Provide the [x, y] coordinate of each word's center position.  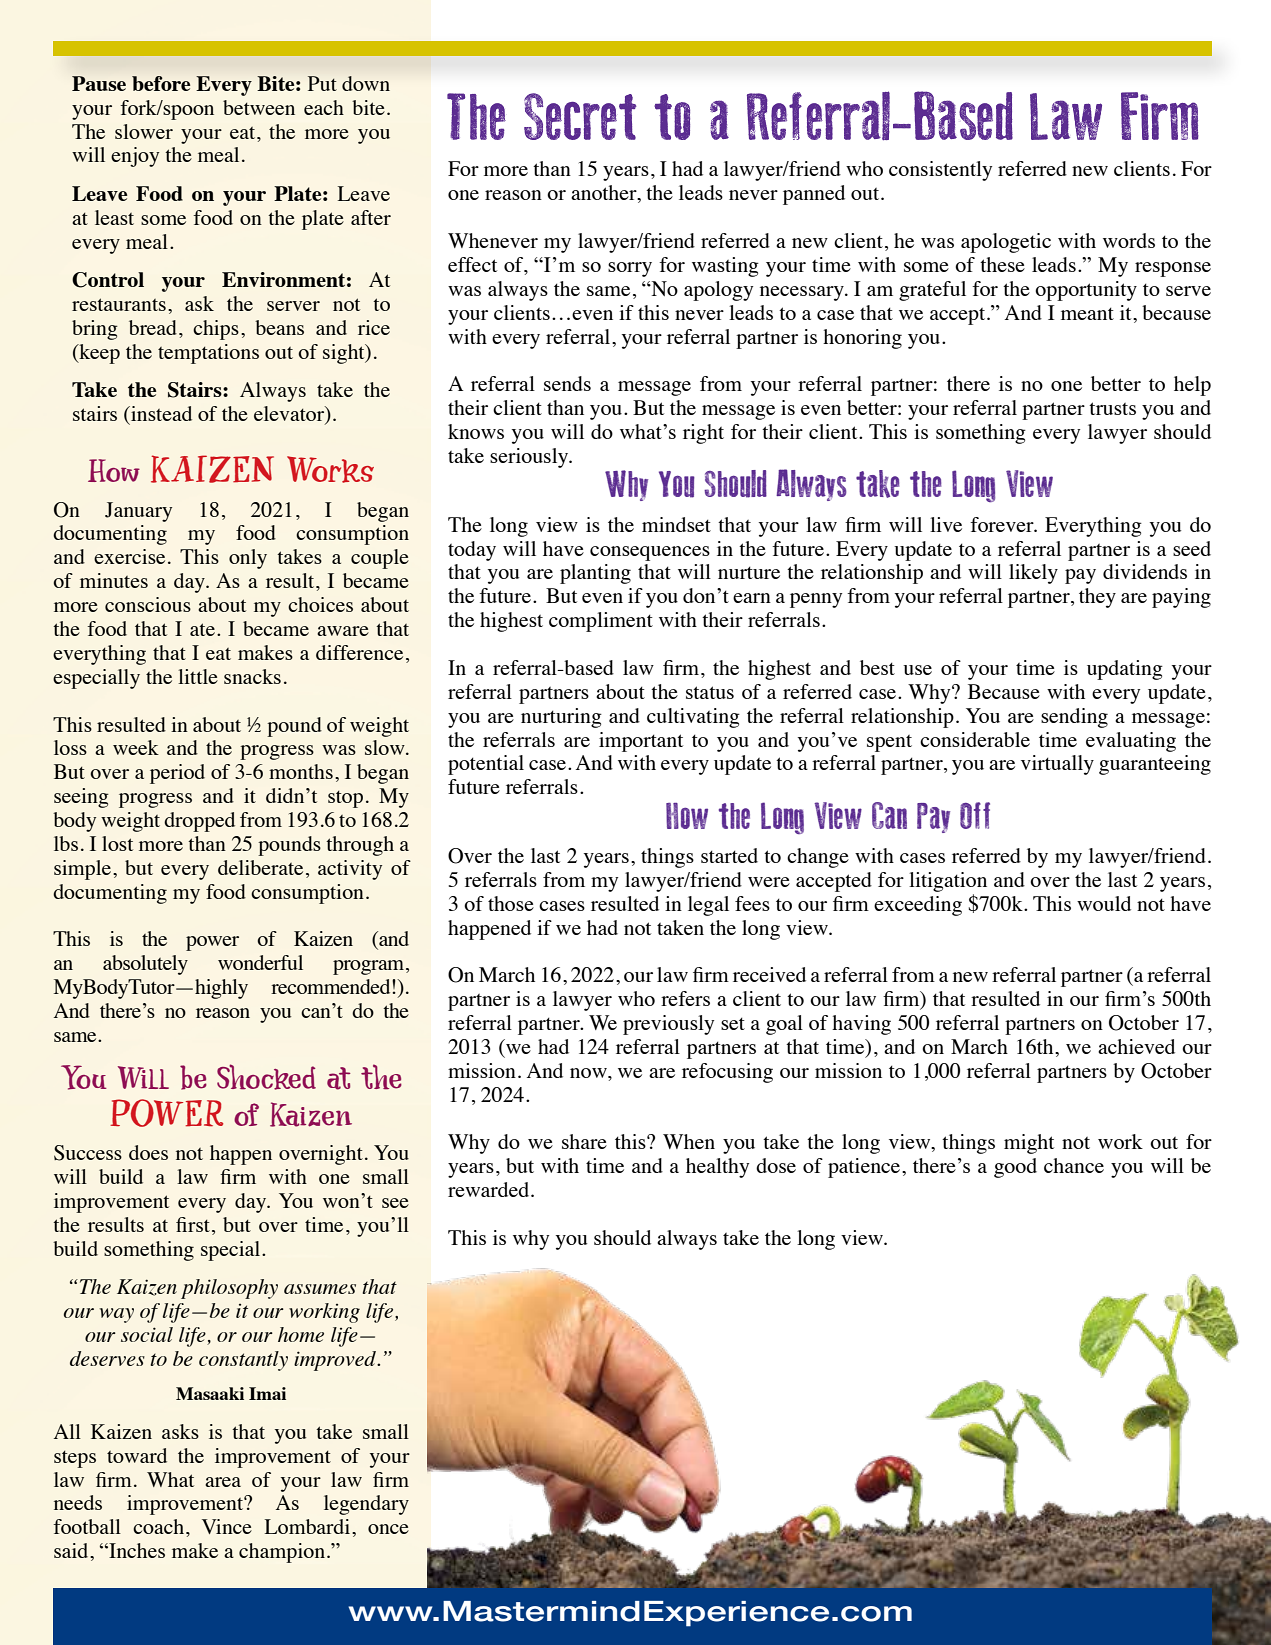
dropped [199, 822]
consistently [940, 171]
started [729, 855]
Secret [580, 116]
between [259, 107]
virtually [1057, 765]
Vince [227, 1526]
